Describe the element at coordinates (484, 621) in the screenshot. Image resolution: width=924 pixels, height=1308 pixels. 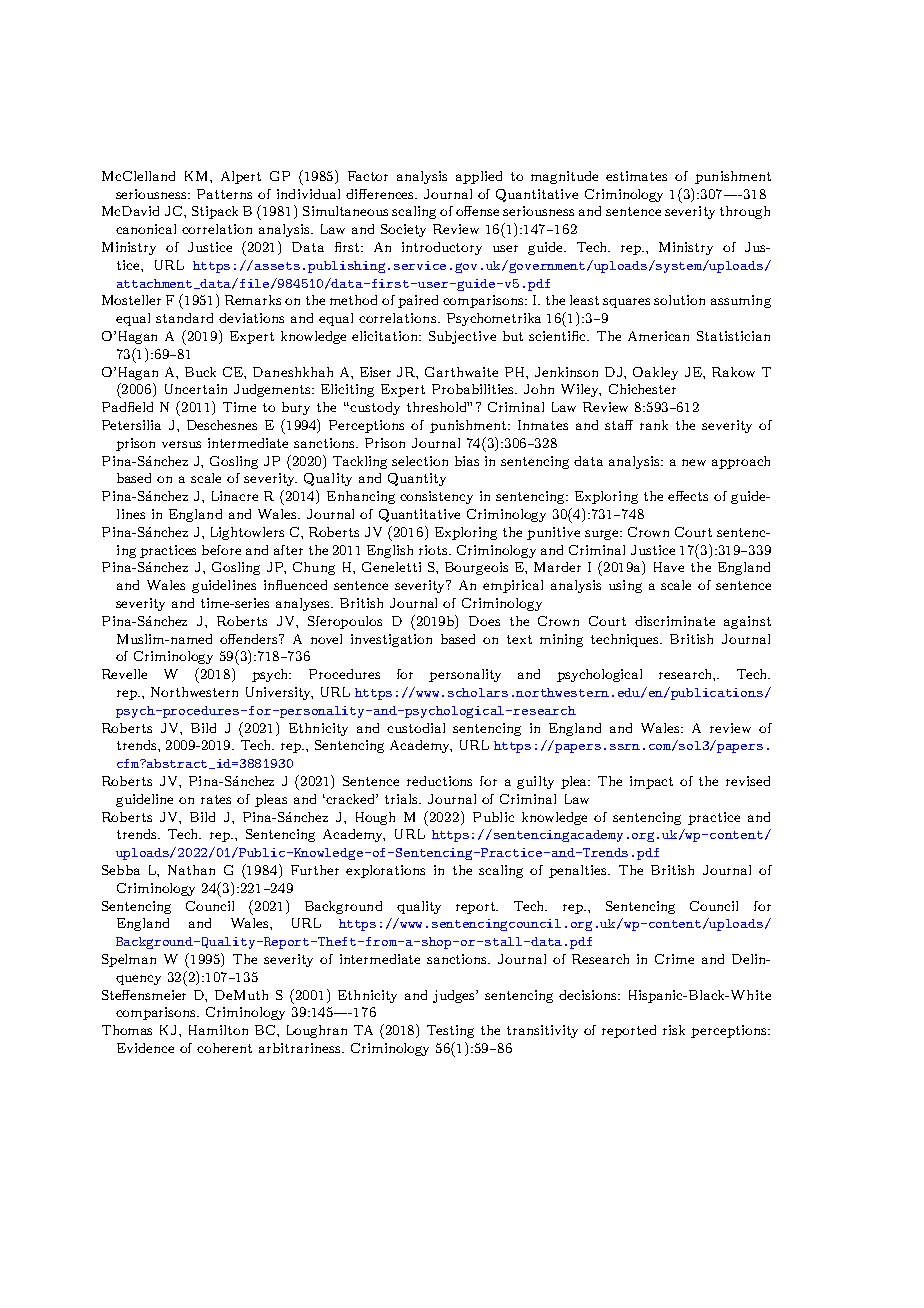
I see `Does` at that location.
